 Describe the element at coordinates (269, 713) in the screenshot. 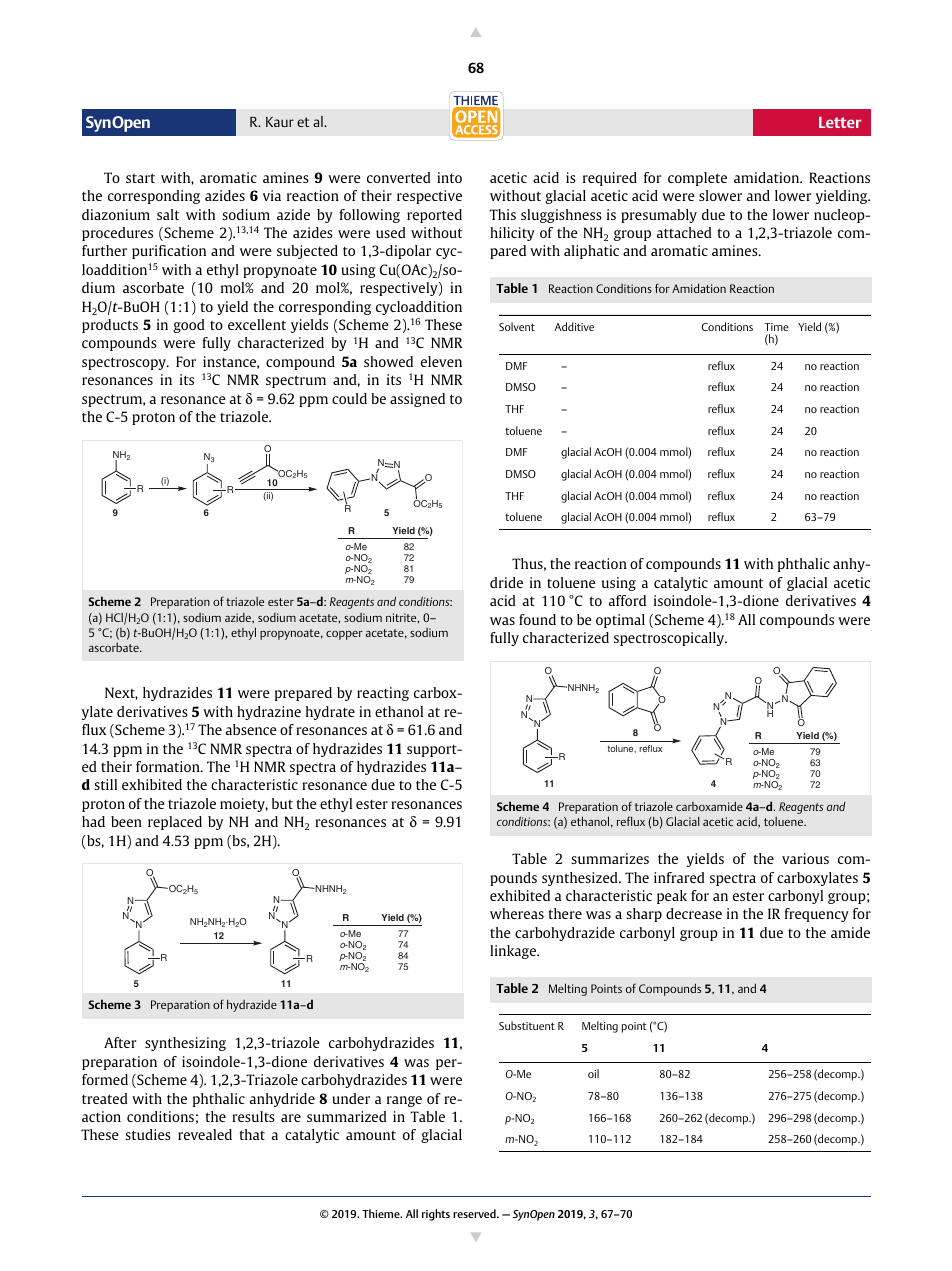

I see `hydrazine` at that location.
